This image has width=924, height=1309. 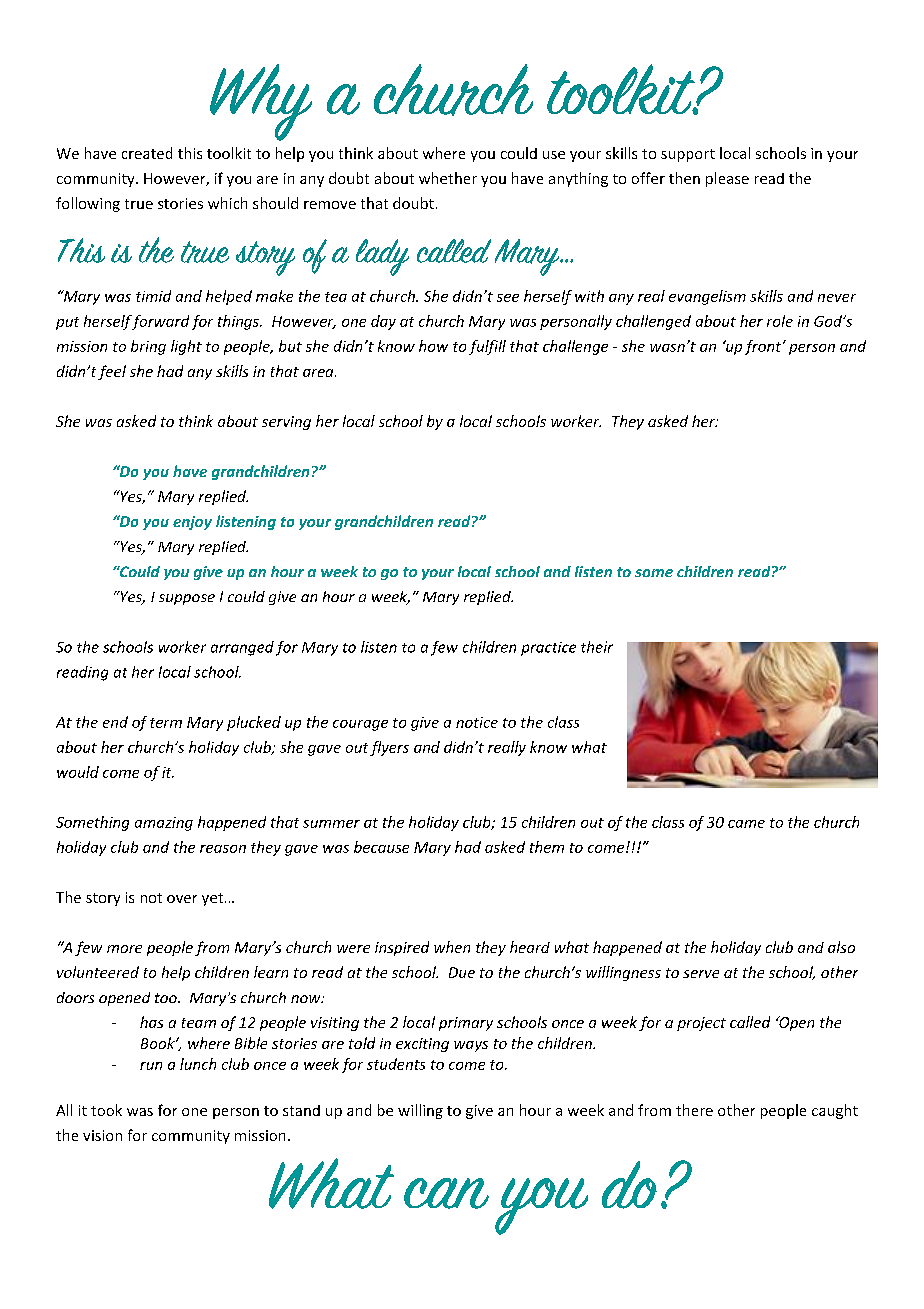 I want to click on created, so click(x=147, y=153).
